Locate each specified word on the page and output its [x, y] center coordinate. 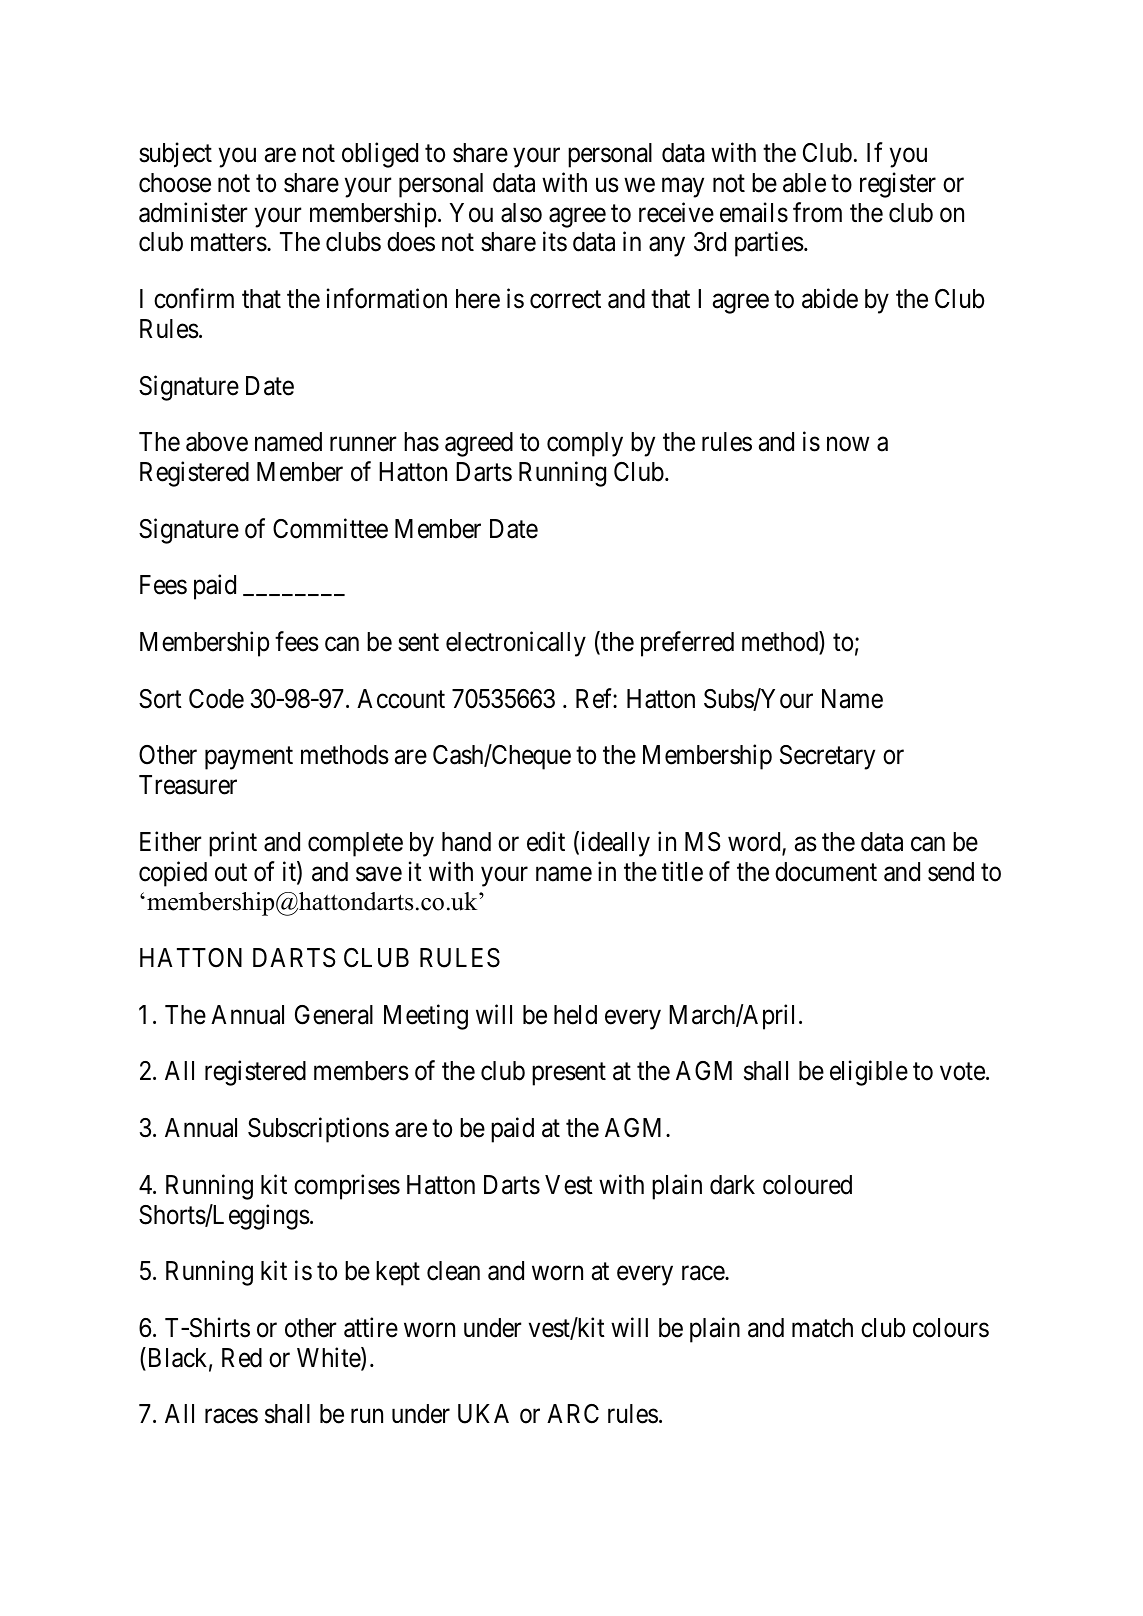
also [521, 213]
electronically [516, 644]
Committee [330, 528]
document [826, 872]
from [817, 212]
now [848, 444]
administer [193, 212]
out [231, 873]
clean [453, 1271]
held [575, 1015]
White [329, 1358]
